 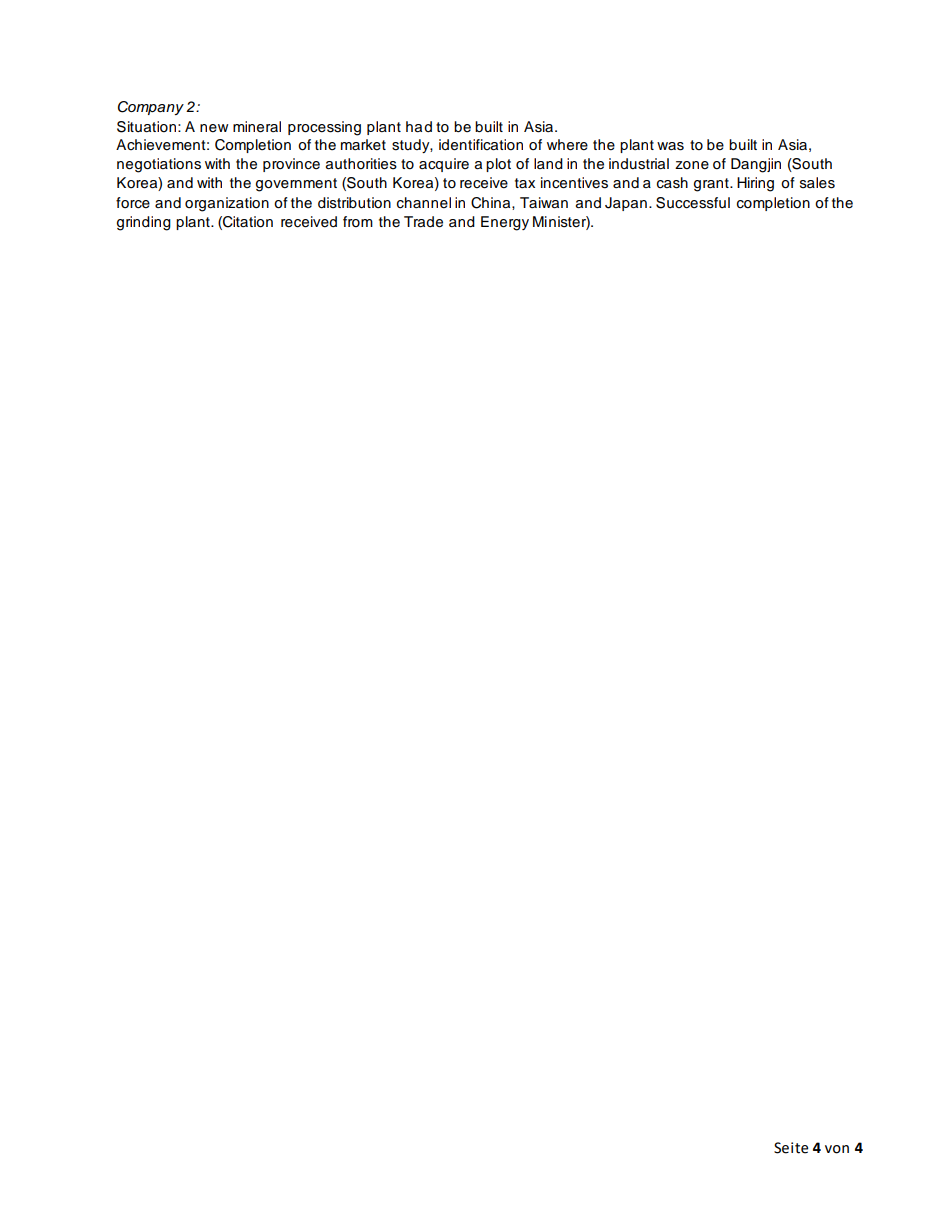 I want to click on Energy, so click(x=505, y=223).
